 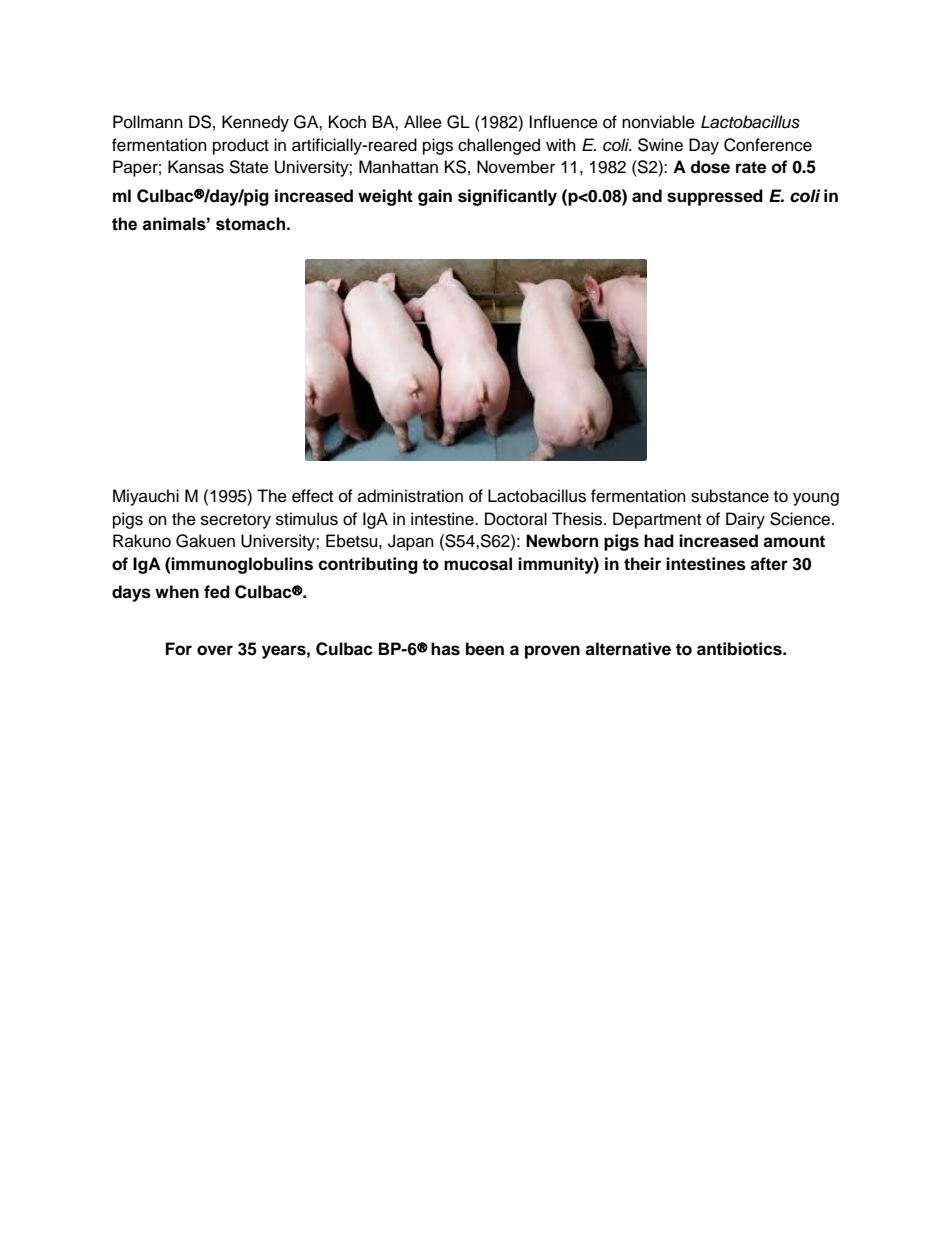 What do you see at coordinates (499, 146) in the screenshot?
I see `challenged` at bounding box center [499, 146].
